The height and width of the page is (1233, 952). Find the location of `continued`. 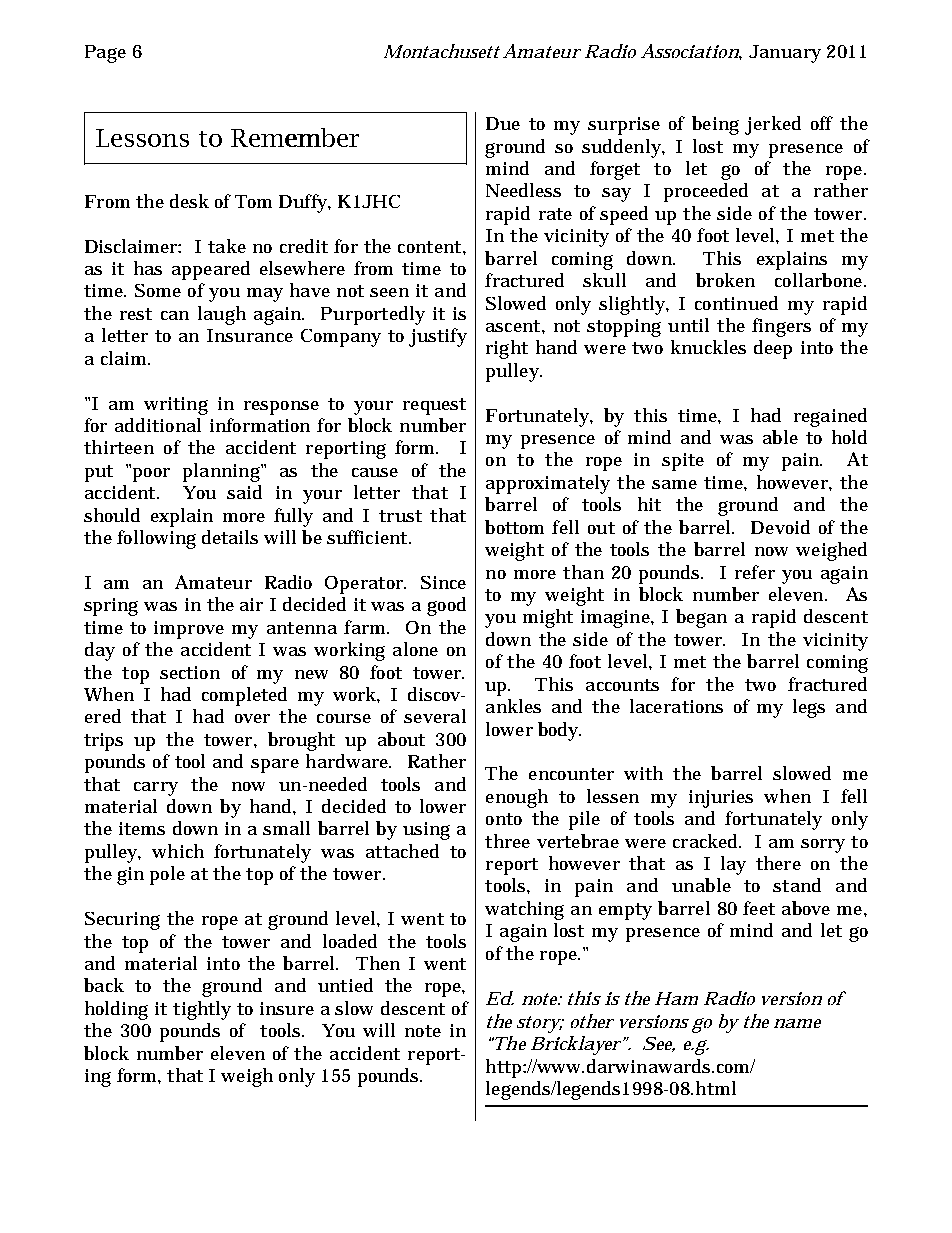

continued is located at coordinates (736, 303).
